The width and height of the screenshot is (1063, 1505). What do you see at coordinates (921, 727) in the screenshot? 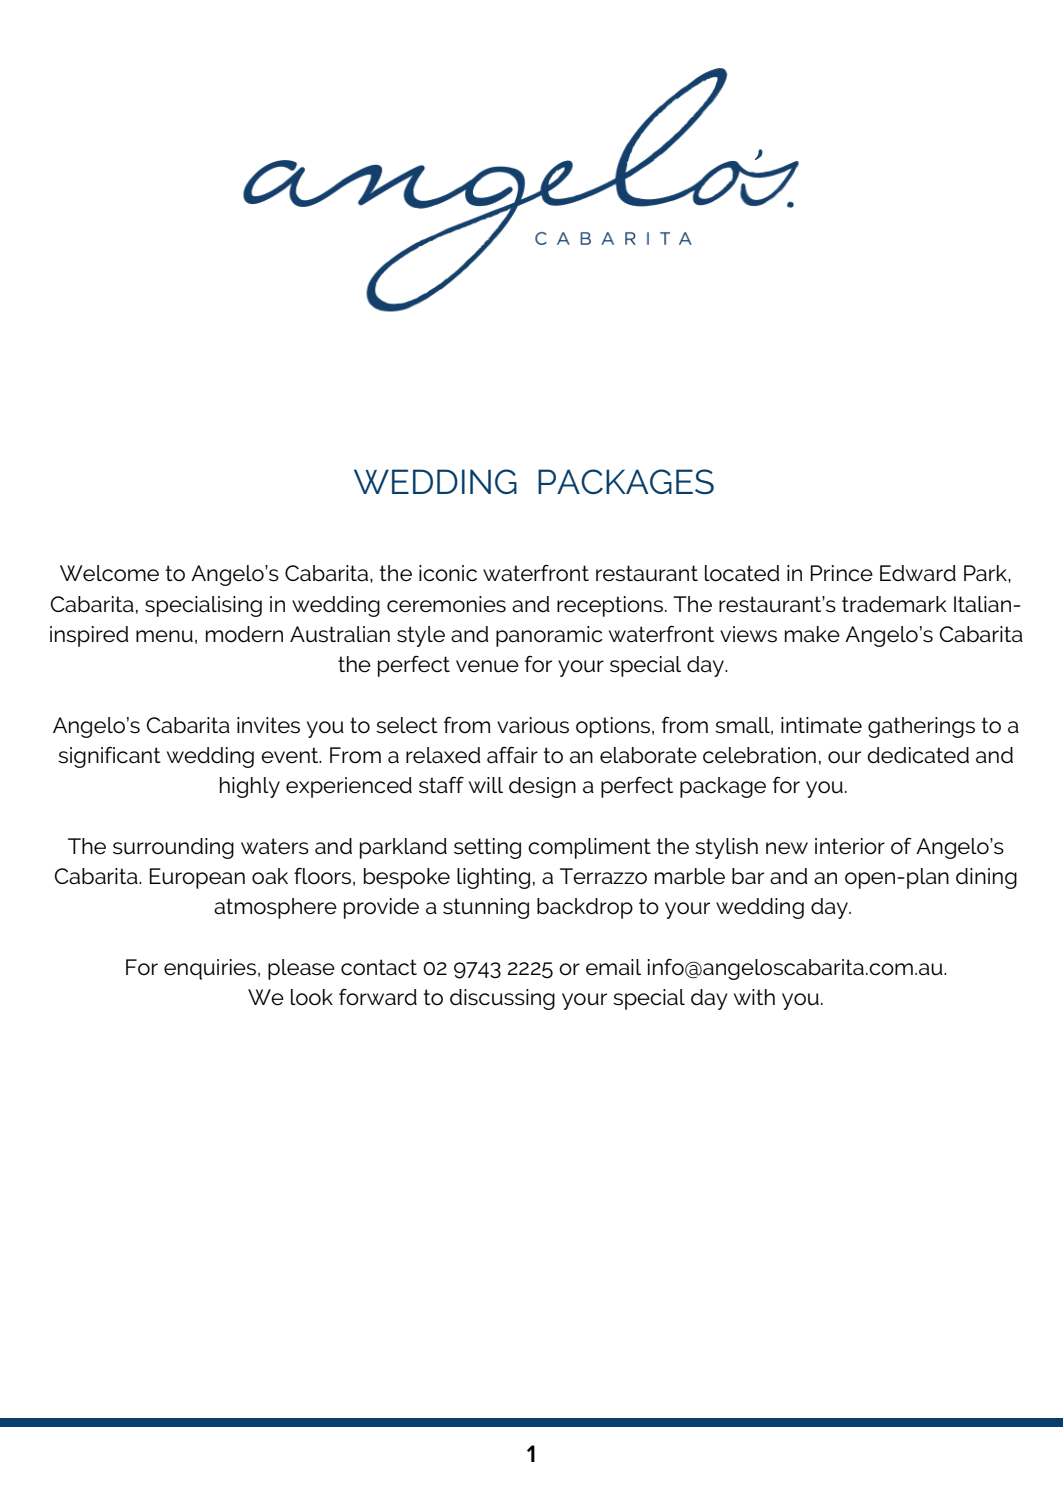
I see `gatherings` at bounding box center [921, 727].
